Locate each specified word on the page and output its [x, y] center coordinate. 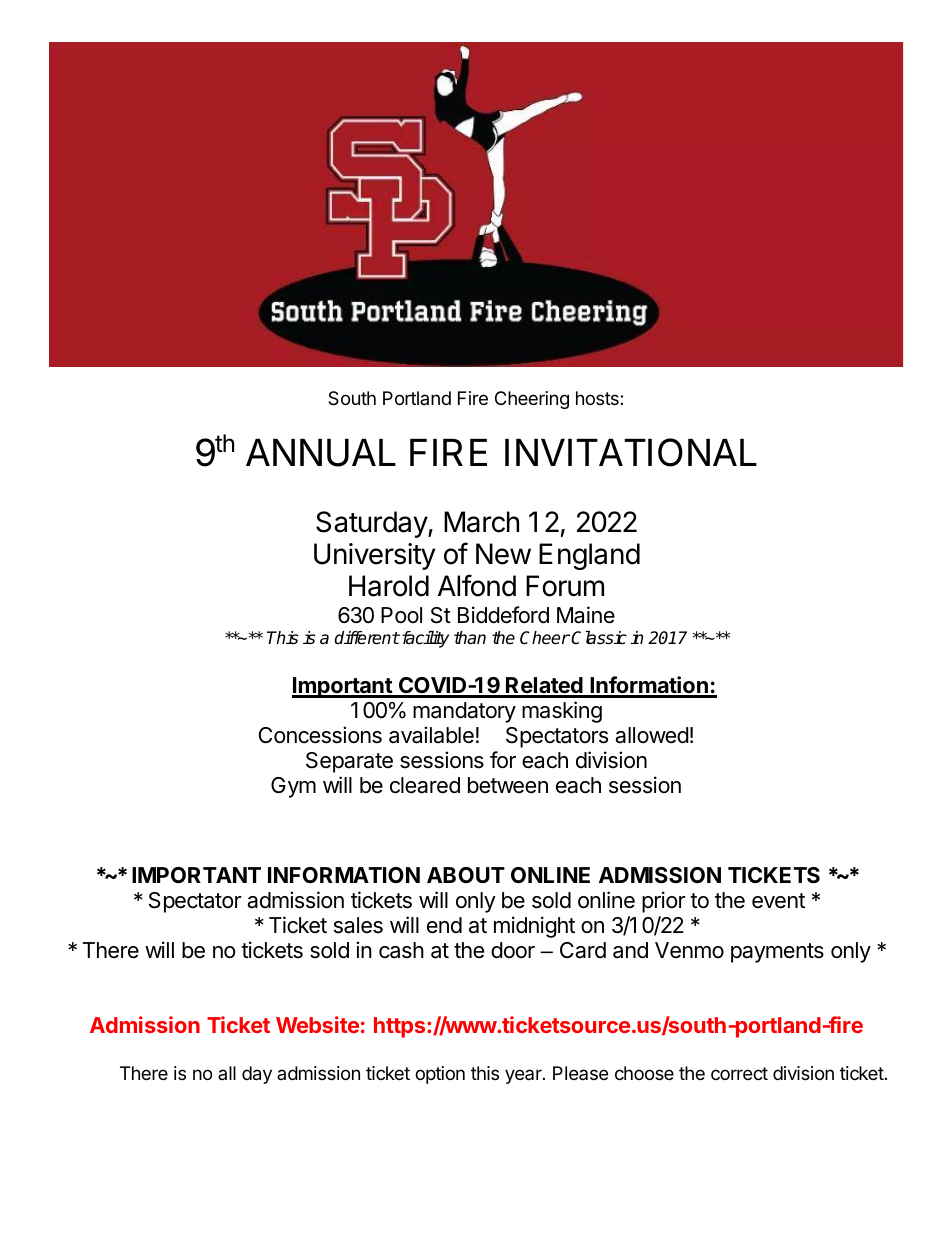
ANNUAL [321, 453]
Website [317, 1024]
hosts [598, 398]
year [524, 1076]
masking [562, 712]
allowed [652, 735]
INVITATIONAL [631, 452]
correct [739, 1073]
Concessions [320, 735]
